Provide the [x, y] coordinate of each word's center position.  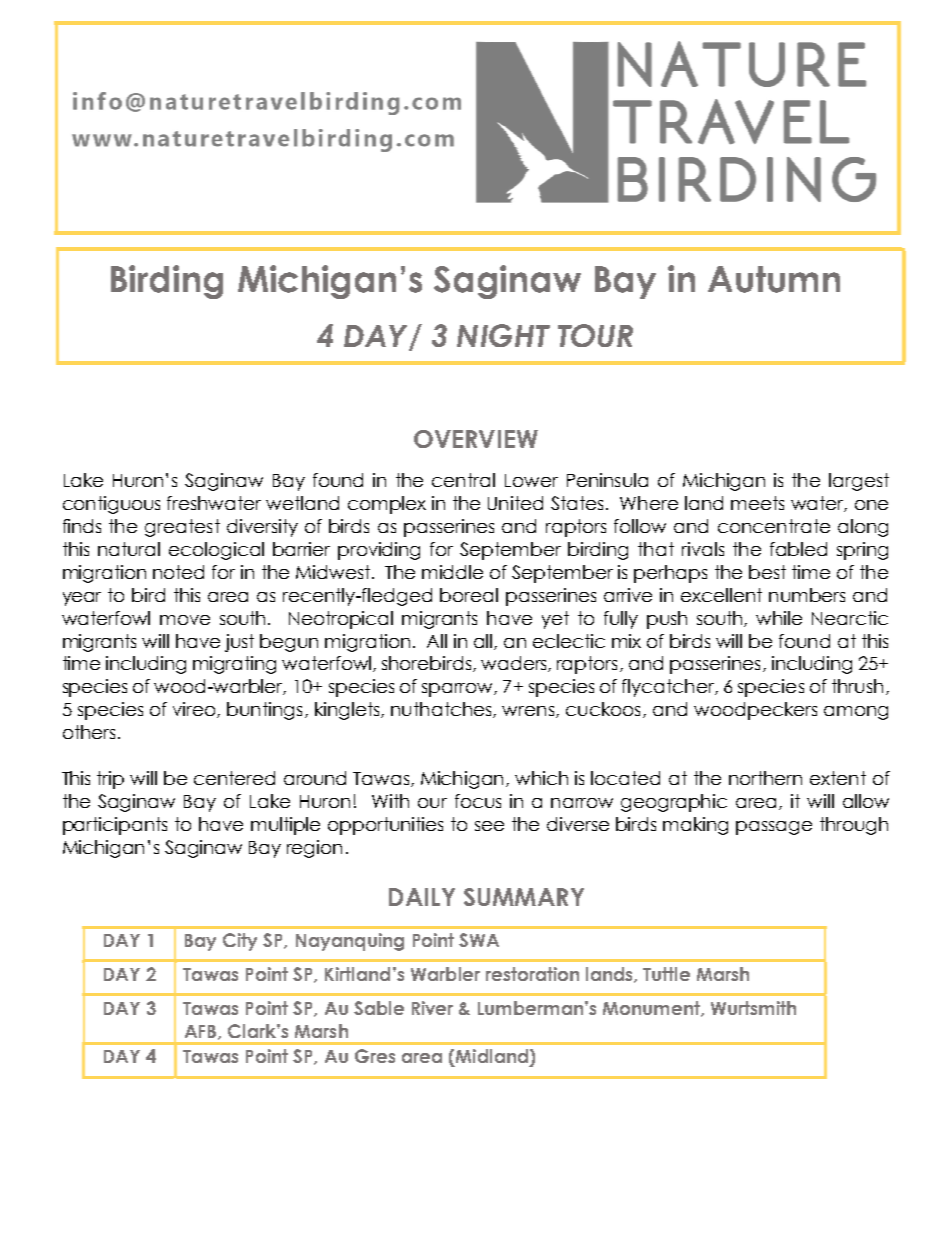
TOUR [595, 335]
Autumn [774, 279]
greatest [182, 528]
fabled [798, 549]
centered [234, 778]
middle [452, 572]
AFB [202, 1032]
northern [765, 778]
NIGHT [503, 335]
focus [478, 801]
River [432, 1008]
